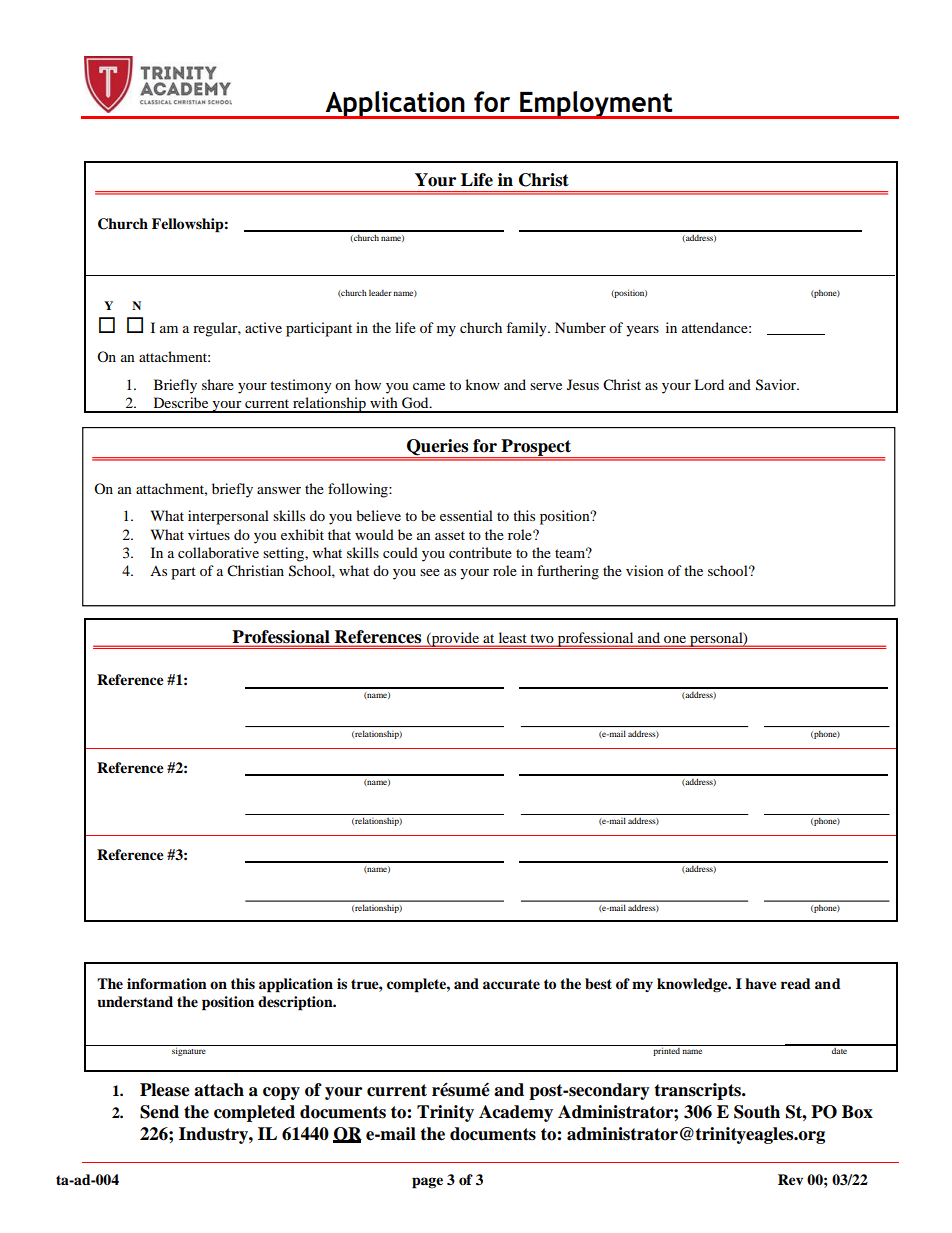 The image size is (952, 1233). I want to click on vision, so click(645, 570).
